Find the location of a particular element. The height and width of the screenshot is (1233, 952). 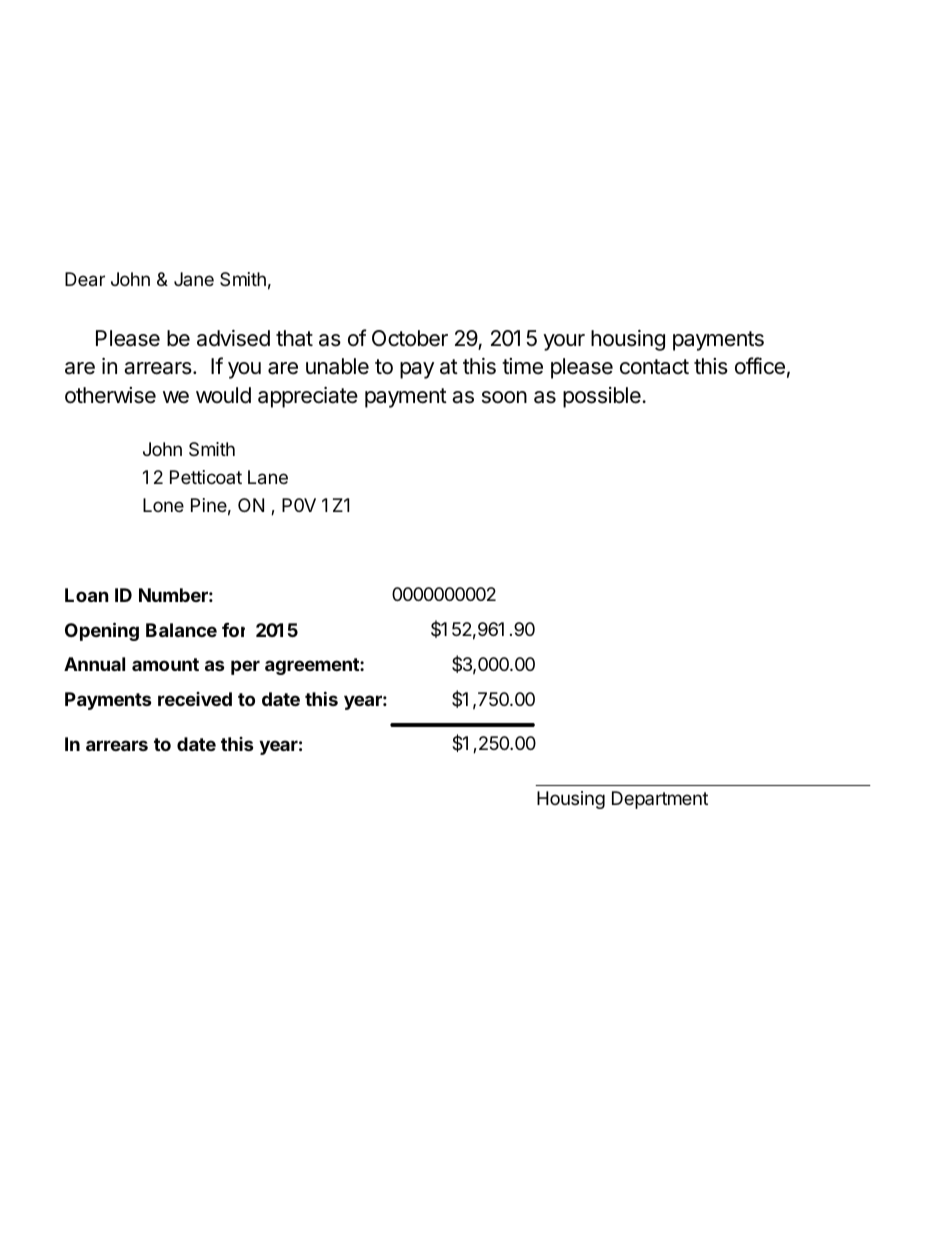

possible is located at coordinates (603, 397).
